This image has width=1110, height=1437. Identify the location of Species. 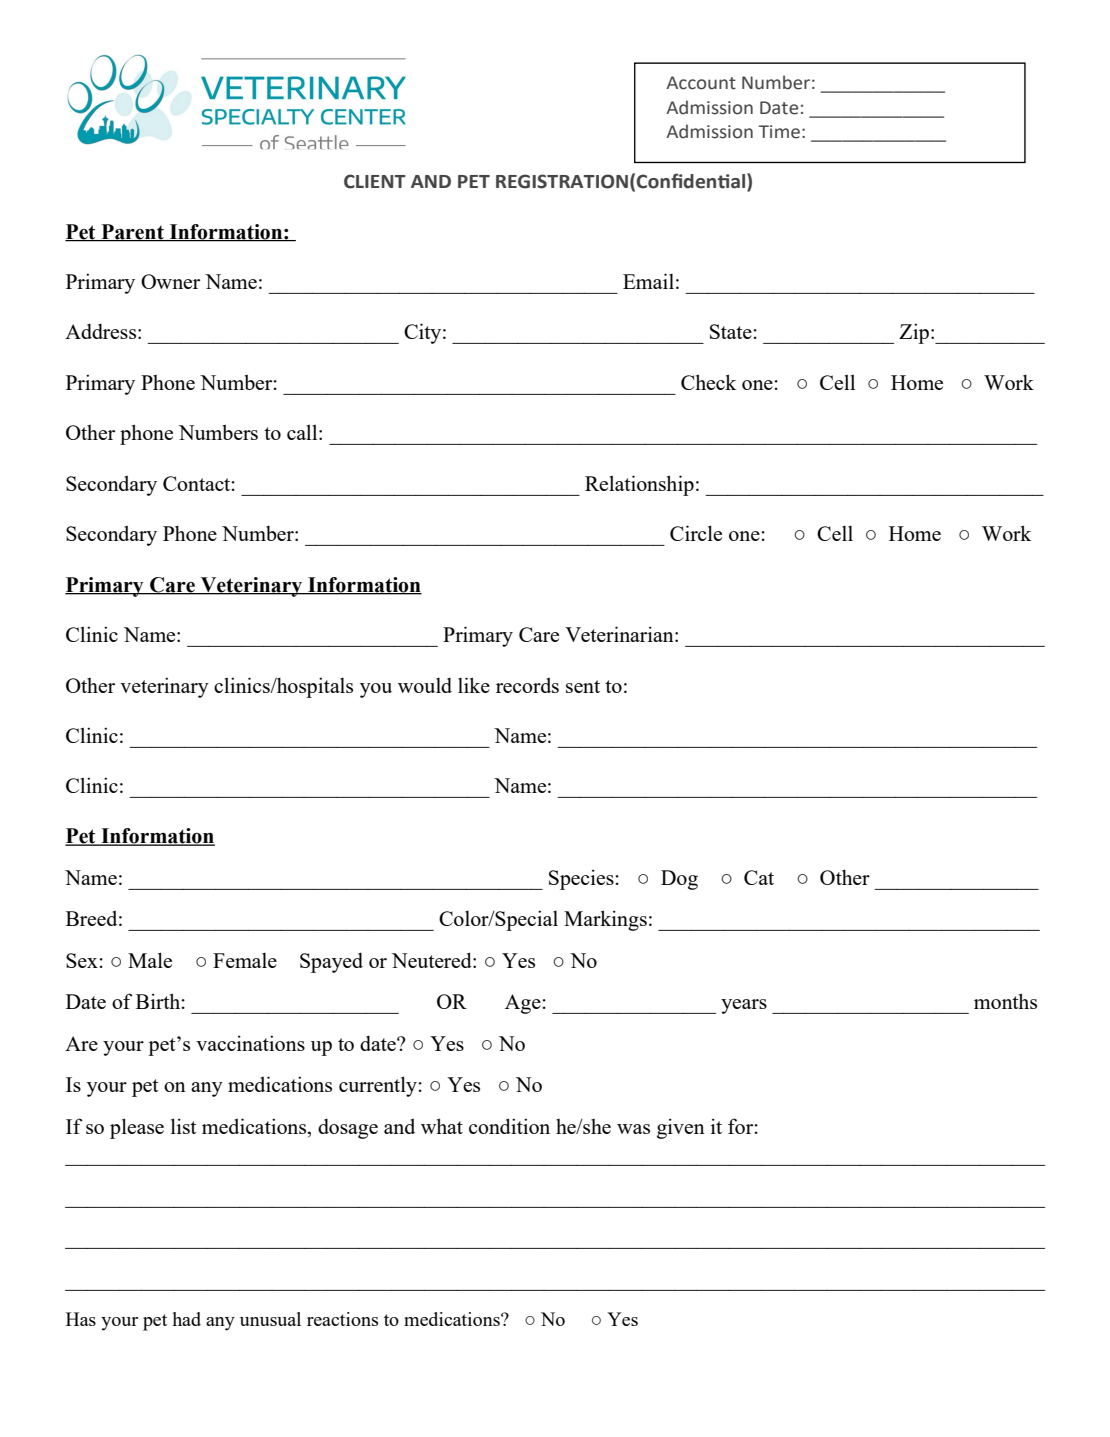
(581, 879).
